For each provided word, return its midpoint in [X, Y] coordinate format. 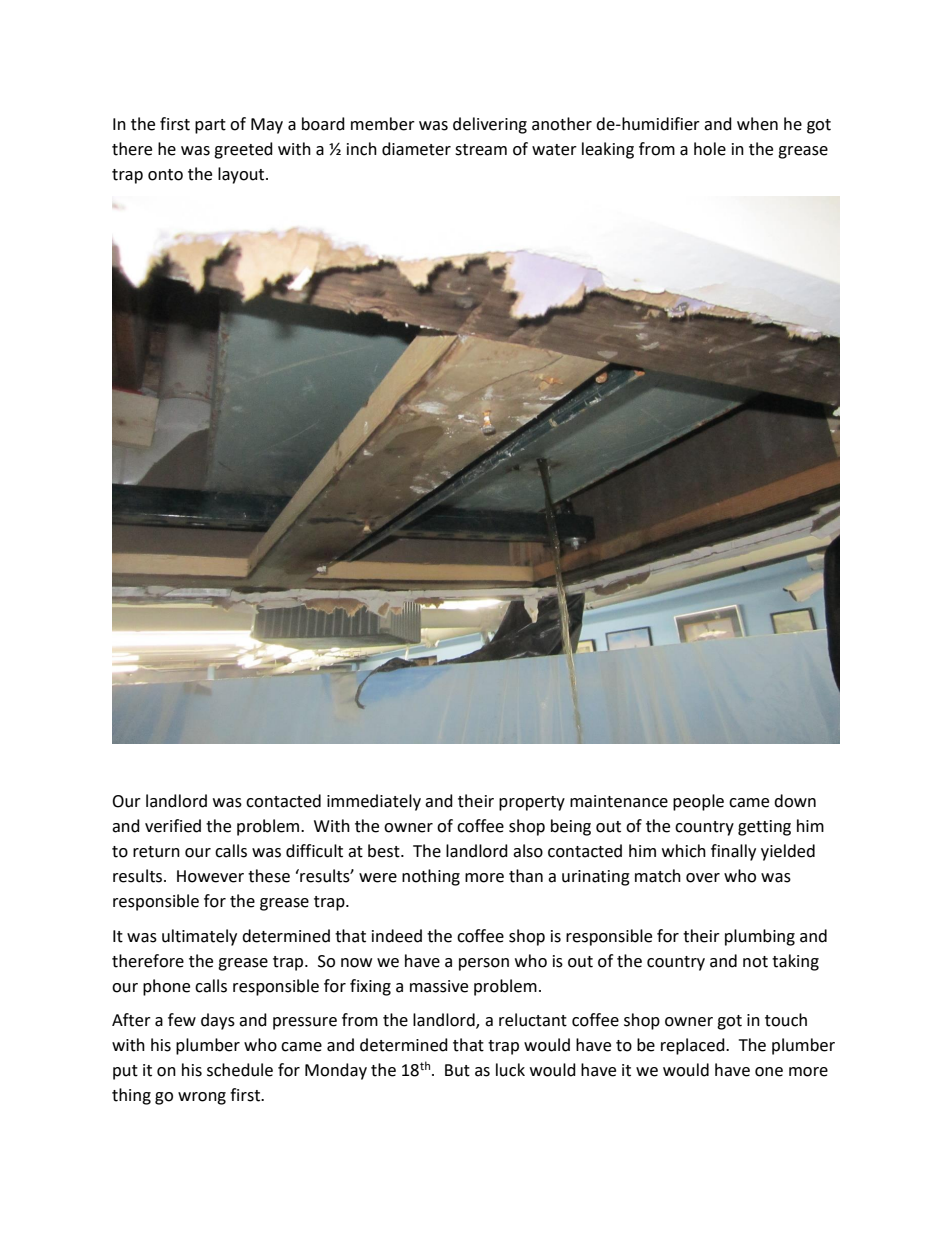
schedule [240, 1070]
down [795, 801]
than [526, 876]
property [532, 803]
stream [481, 150]
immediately [374, 802]
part [210, 126]
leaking [608, 150]
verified [173, 826]
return [156, 852]
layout [242, 175]
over [703, 878]
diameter [416, 149]
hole [710, 149]
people [698, 802]
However [210, 876]
